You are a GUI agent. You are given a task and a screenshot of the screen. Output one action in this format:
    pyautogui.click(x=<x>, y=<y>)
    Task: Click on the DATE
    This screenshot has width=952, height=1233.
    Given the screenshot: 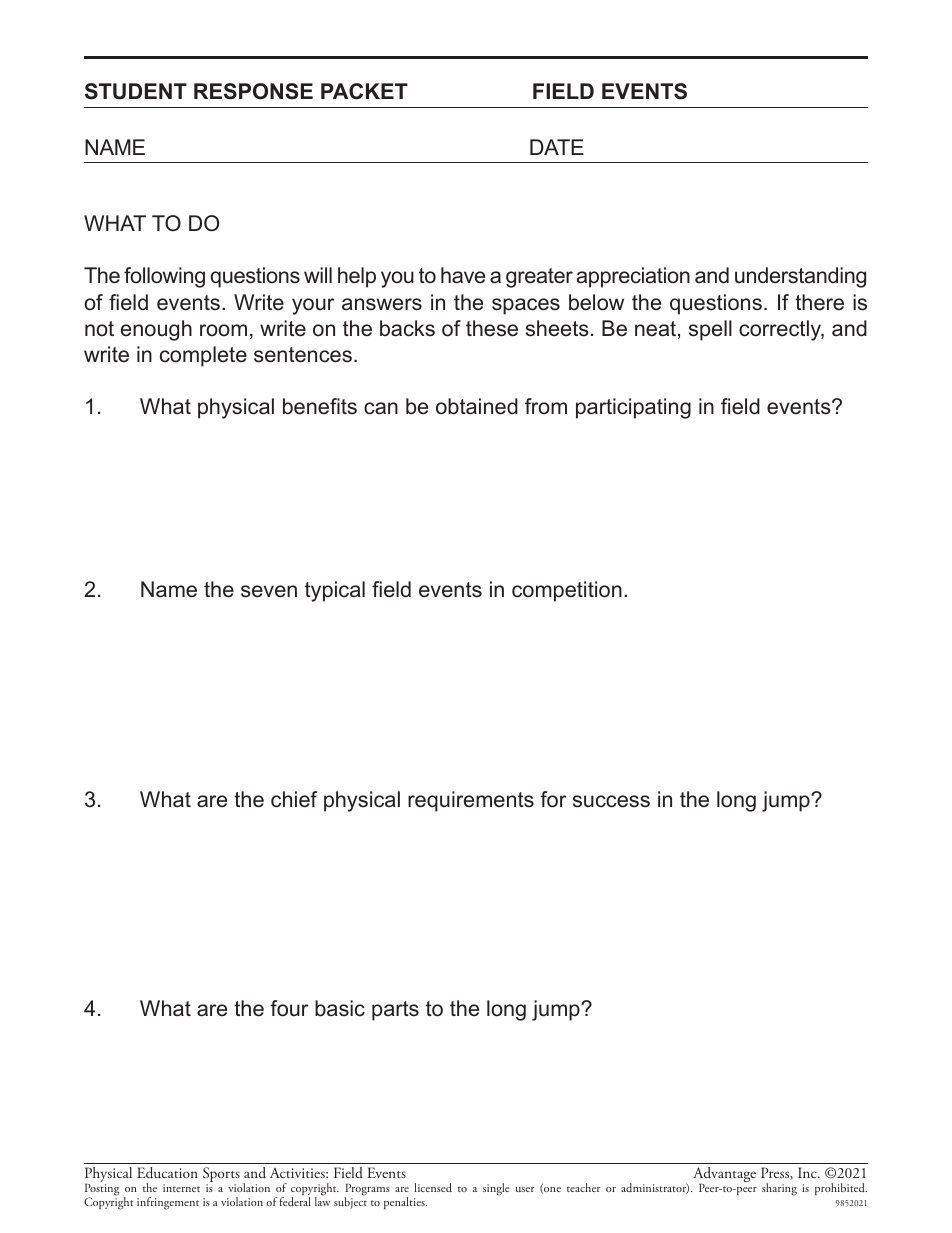 What is the action you would take?
    pyautogui.click(x=557, y=147)
